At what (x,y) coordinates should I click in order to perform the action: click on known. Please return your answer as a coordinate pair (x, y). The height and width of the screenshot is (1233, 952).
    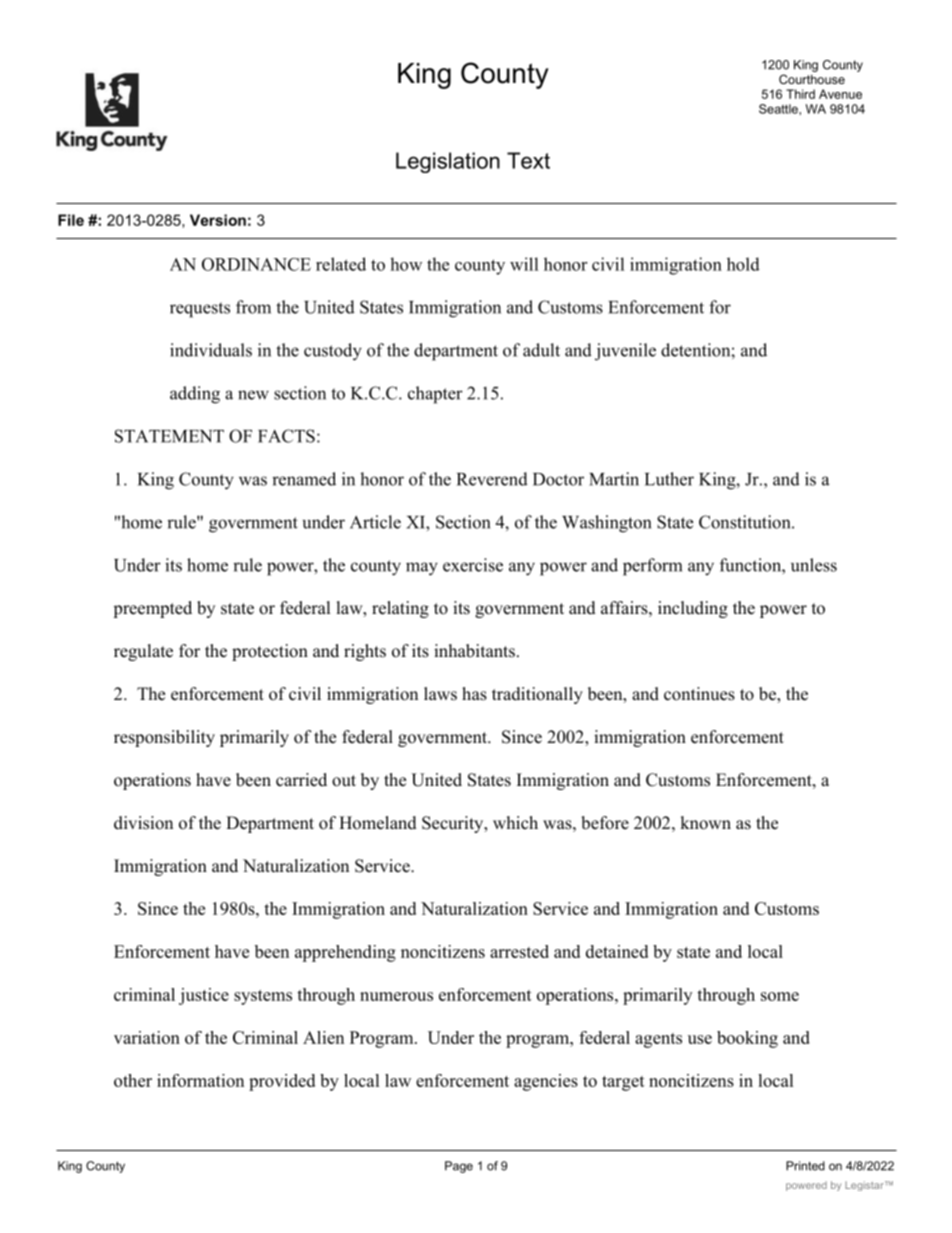
    Looking at the image, I should click on (705, 823).
